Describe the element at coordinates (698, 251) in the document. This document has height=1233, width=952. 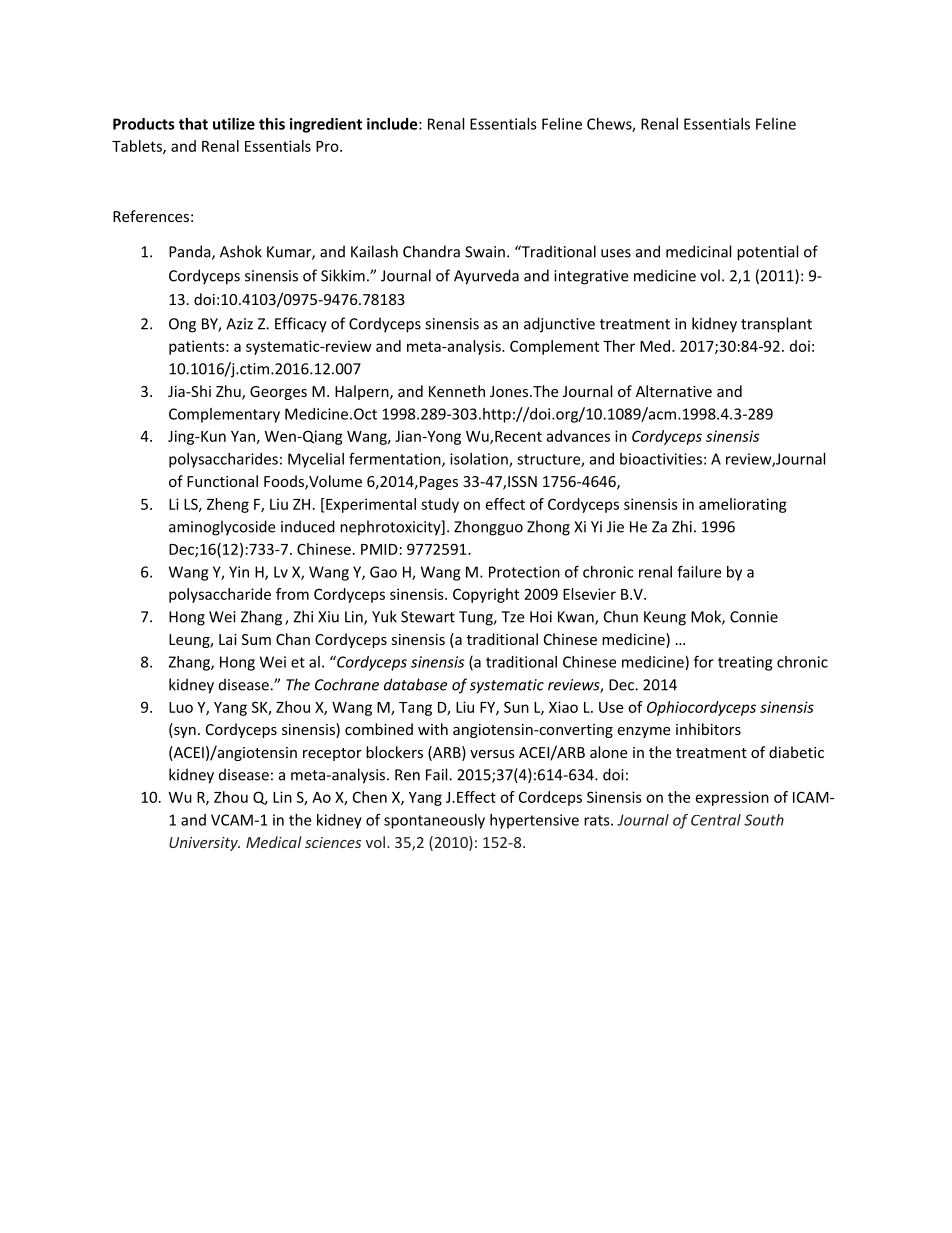
I see `medicinal` at that location.
